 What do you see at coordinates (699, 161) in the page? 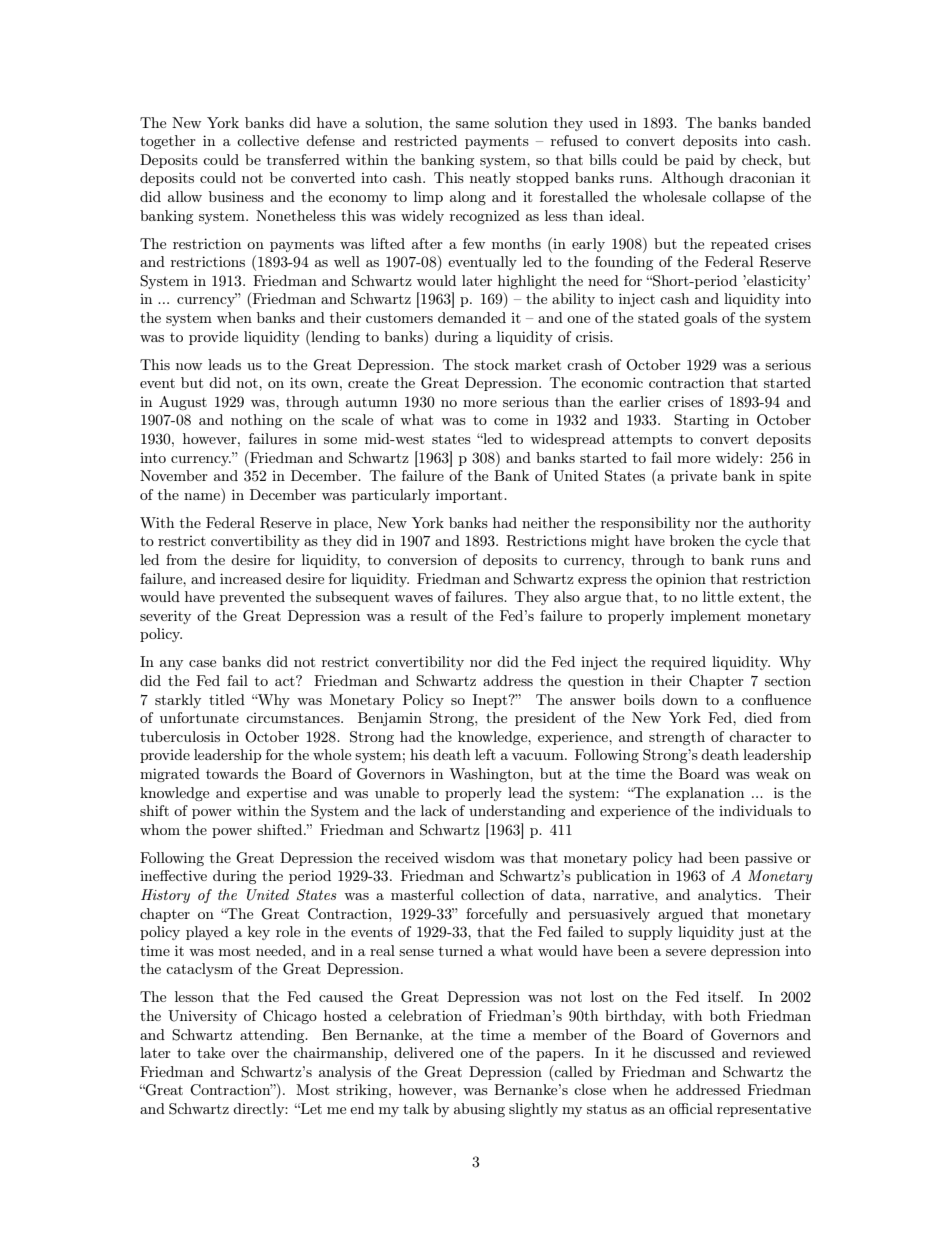
I see `paid` at bounding box center [699, 161].
